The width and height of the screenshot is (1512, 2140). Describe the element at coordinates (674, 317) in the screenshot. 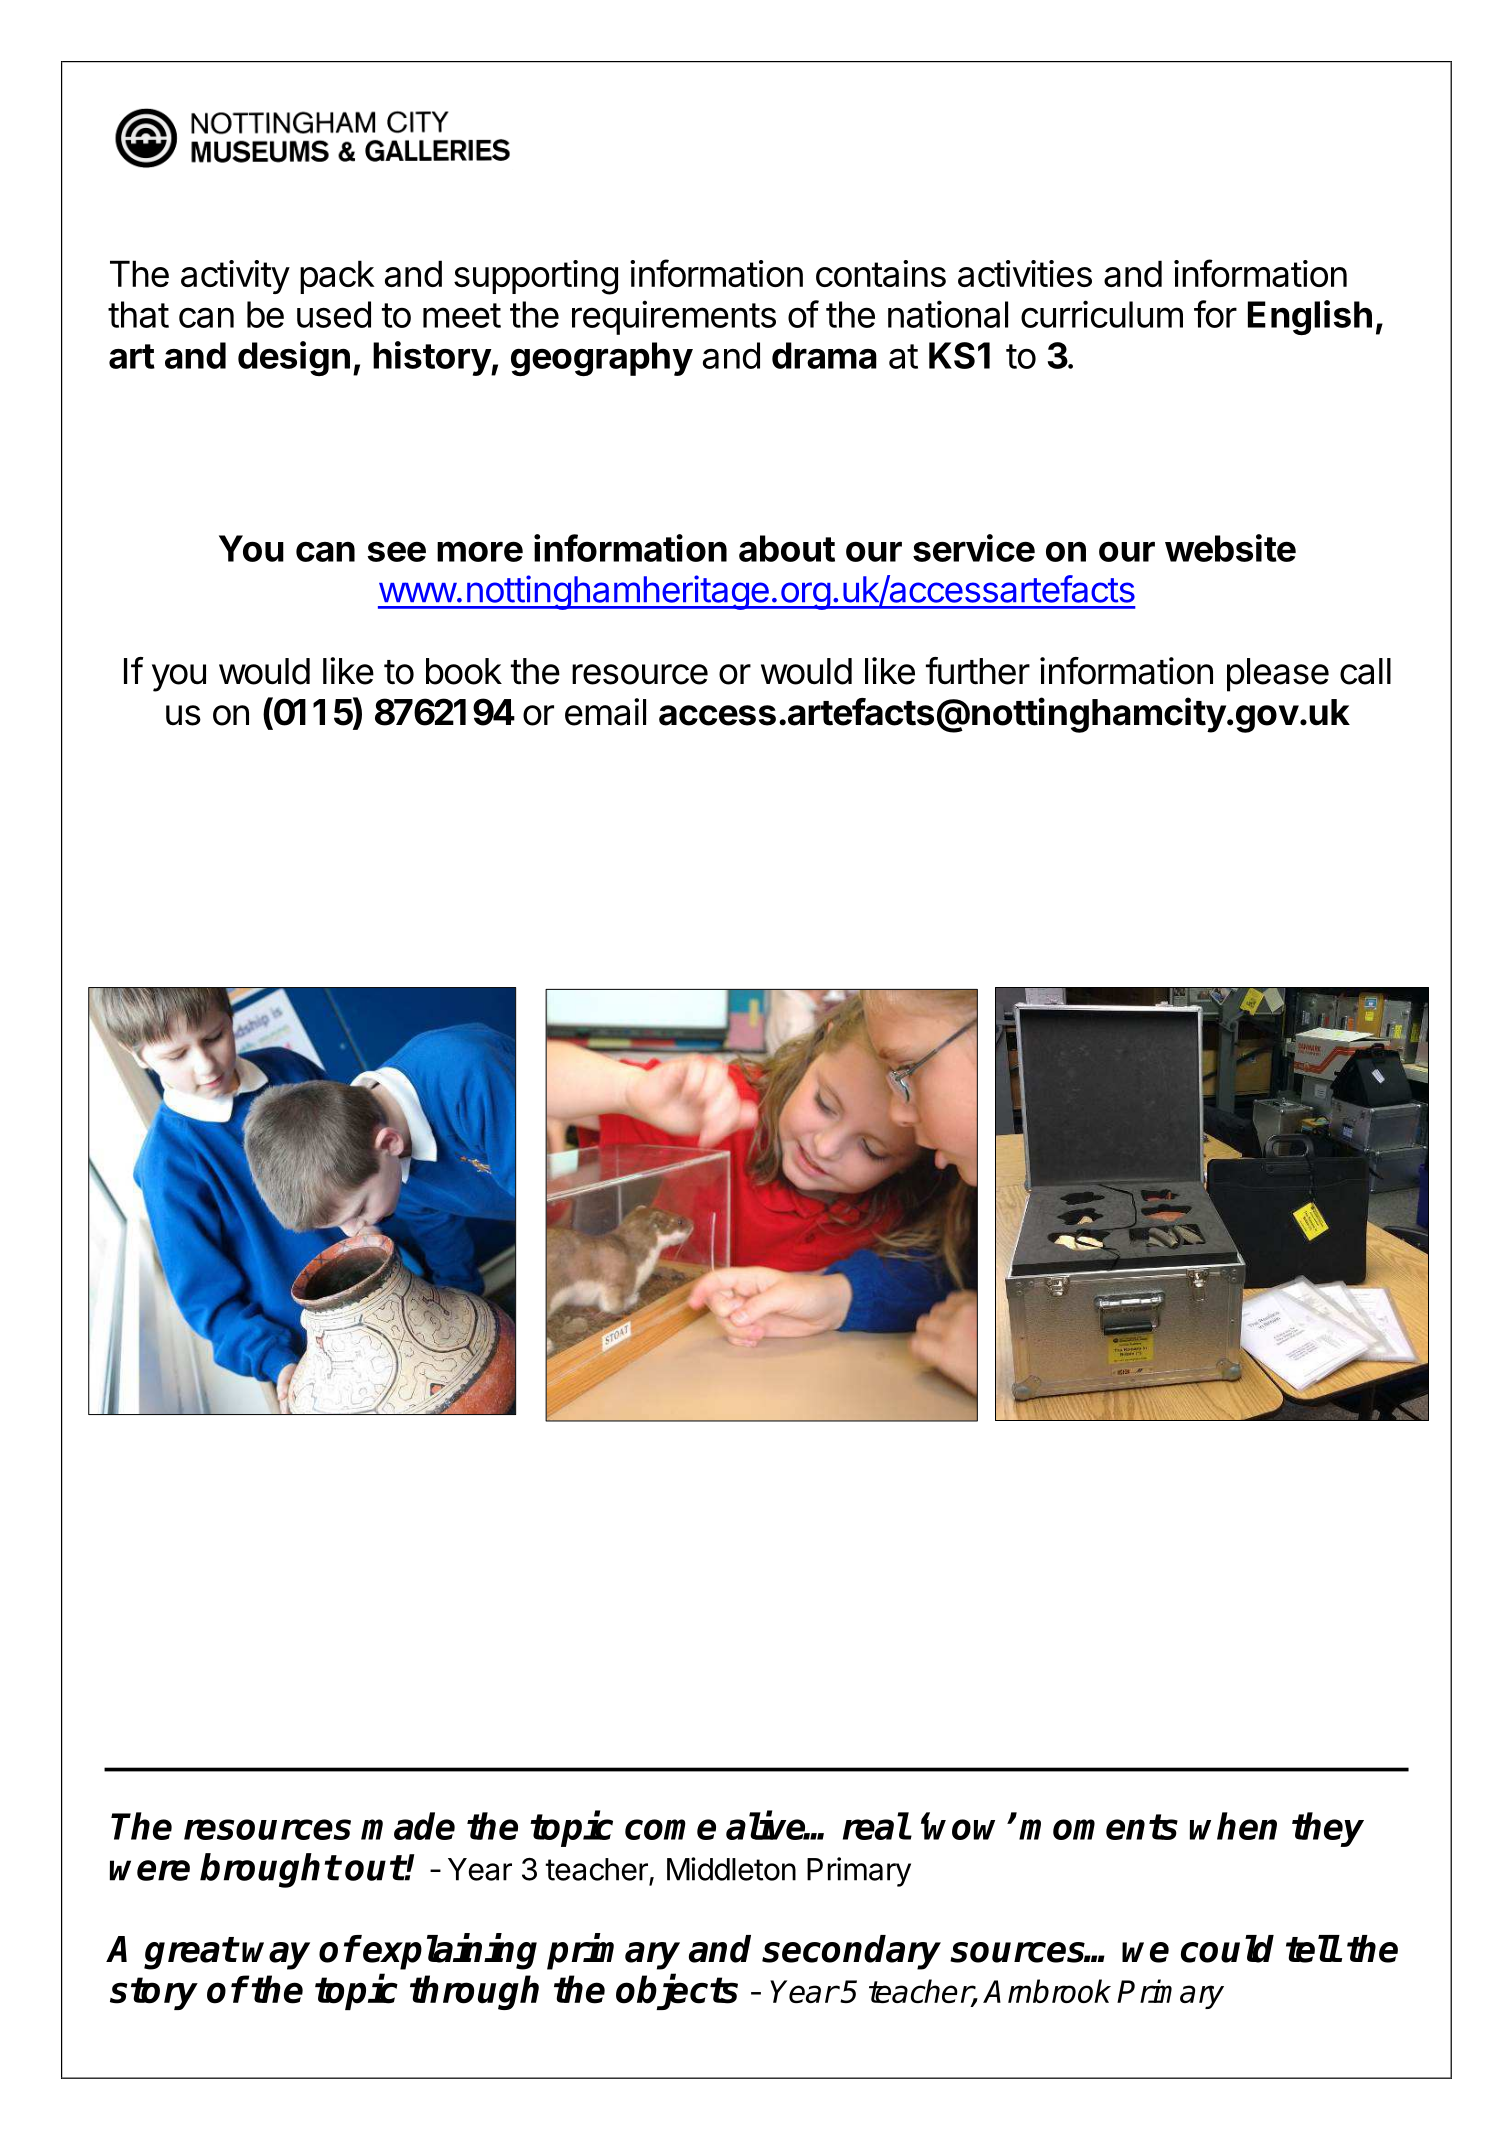

I see `requirements` at that location.
